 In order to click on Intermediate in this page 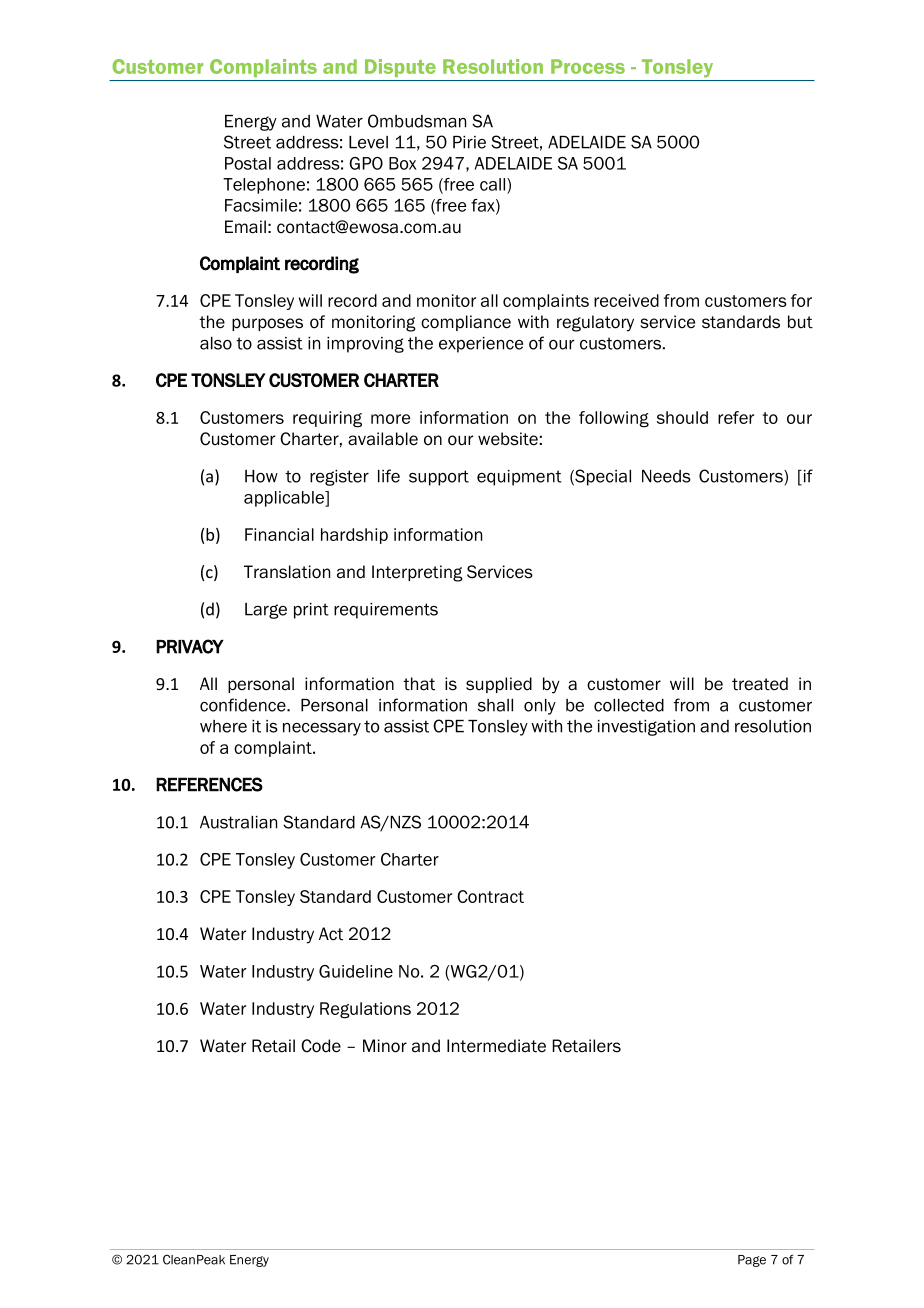, I will do `click(496, 1046)`.
